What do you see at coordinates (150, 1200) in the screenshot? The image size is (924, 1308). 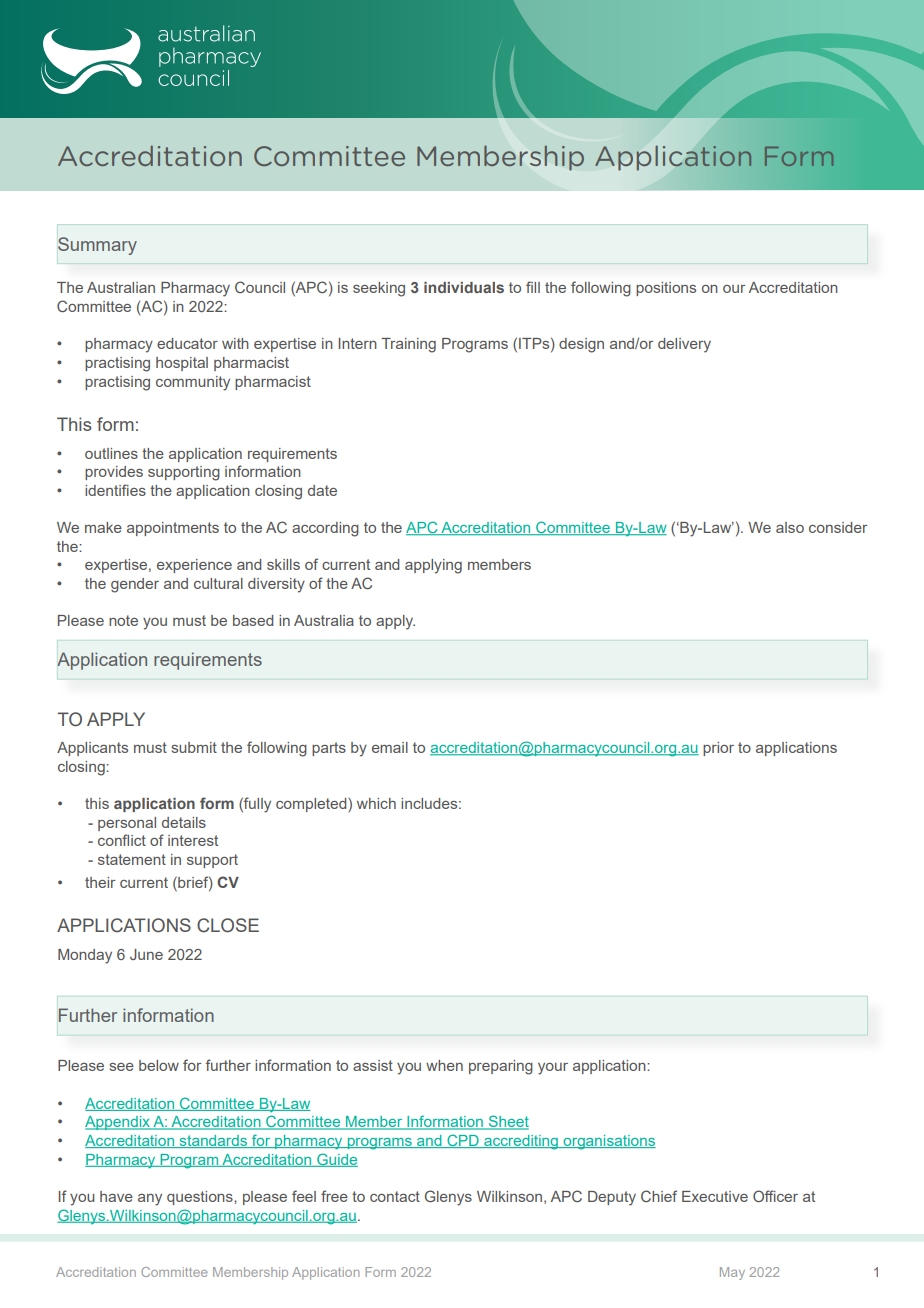 I see `any` at bounding box center [150, 1200].
